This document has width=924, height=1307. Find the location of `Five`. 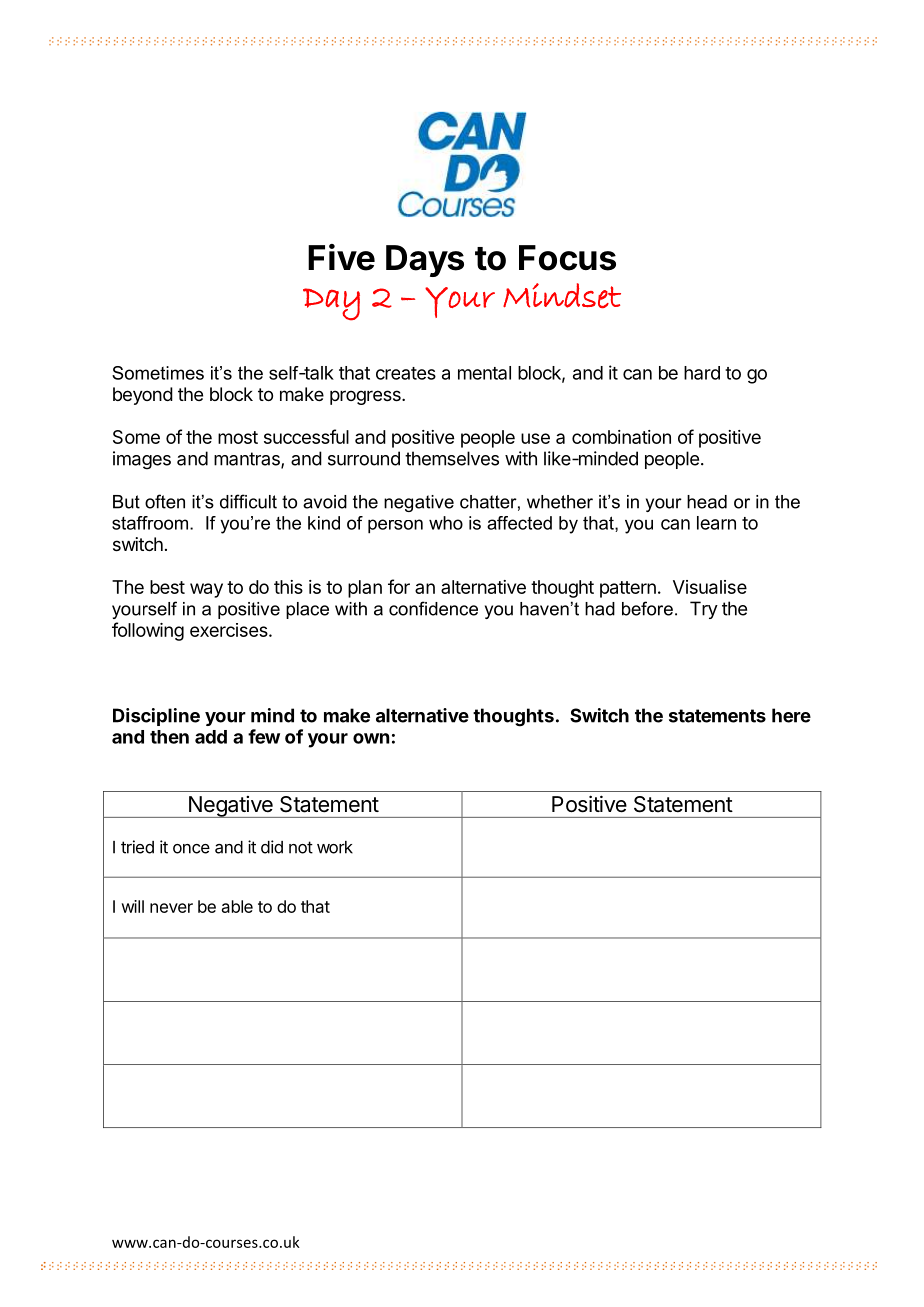

Five is located at coordinates (341, 257).
